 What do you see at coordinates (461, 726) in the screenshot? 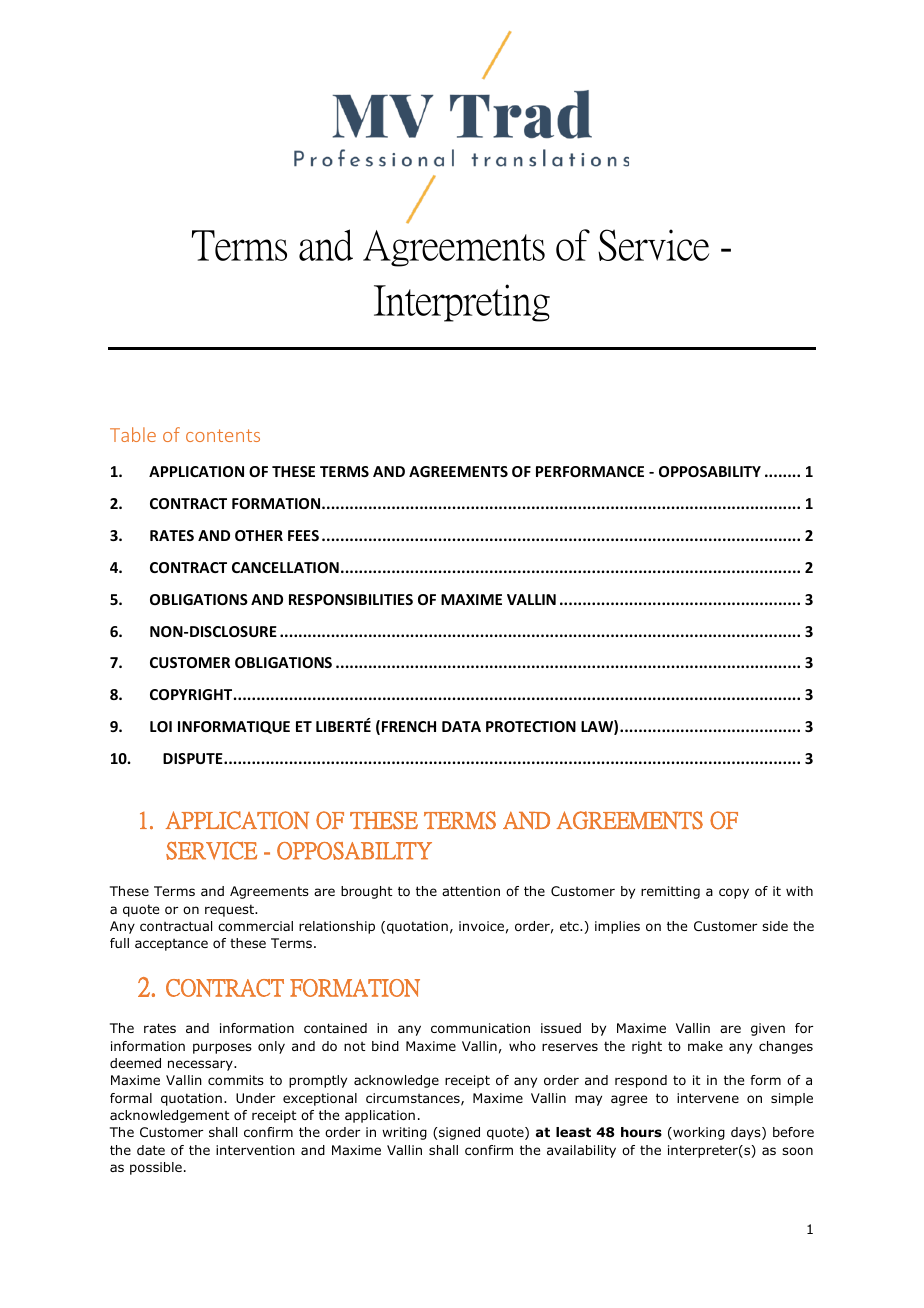
I see `DATA` at bounding box center [461, 726].
